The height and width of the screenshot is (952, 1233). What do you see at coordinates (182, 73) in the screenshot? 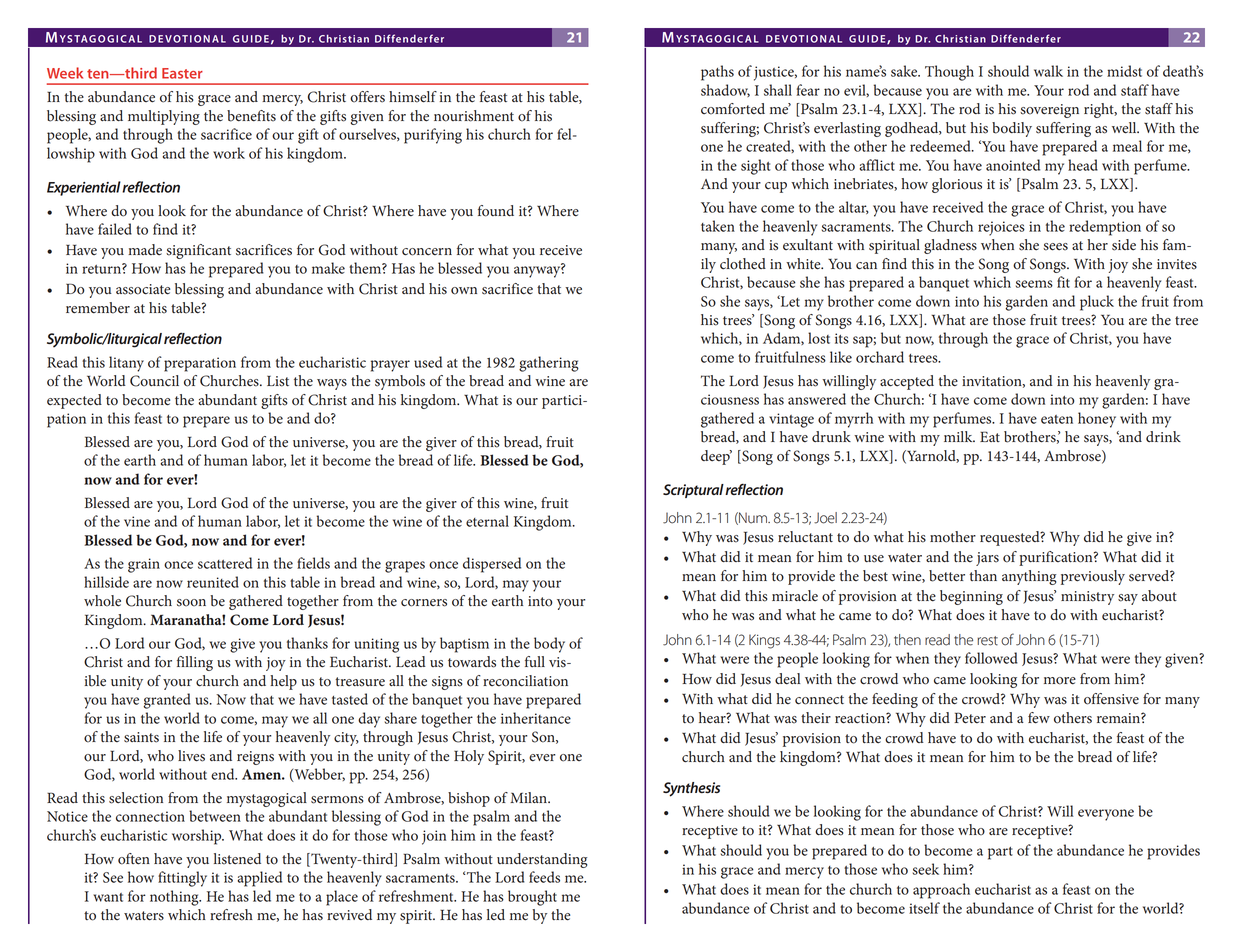
I see `Easter` at bounding box center [182, 73].
